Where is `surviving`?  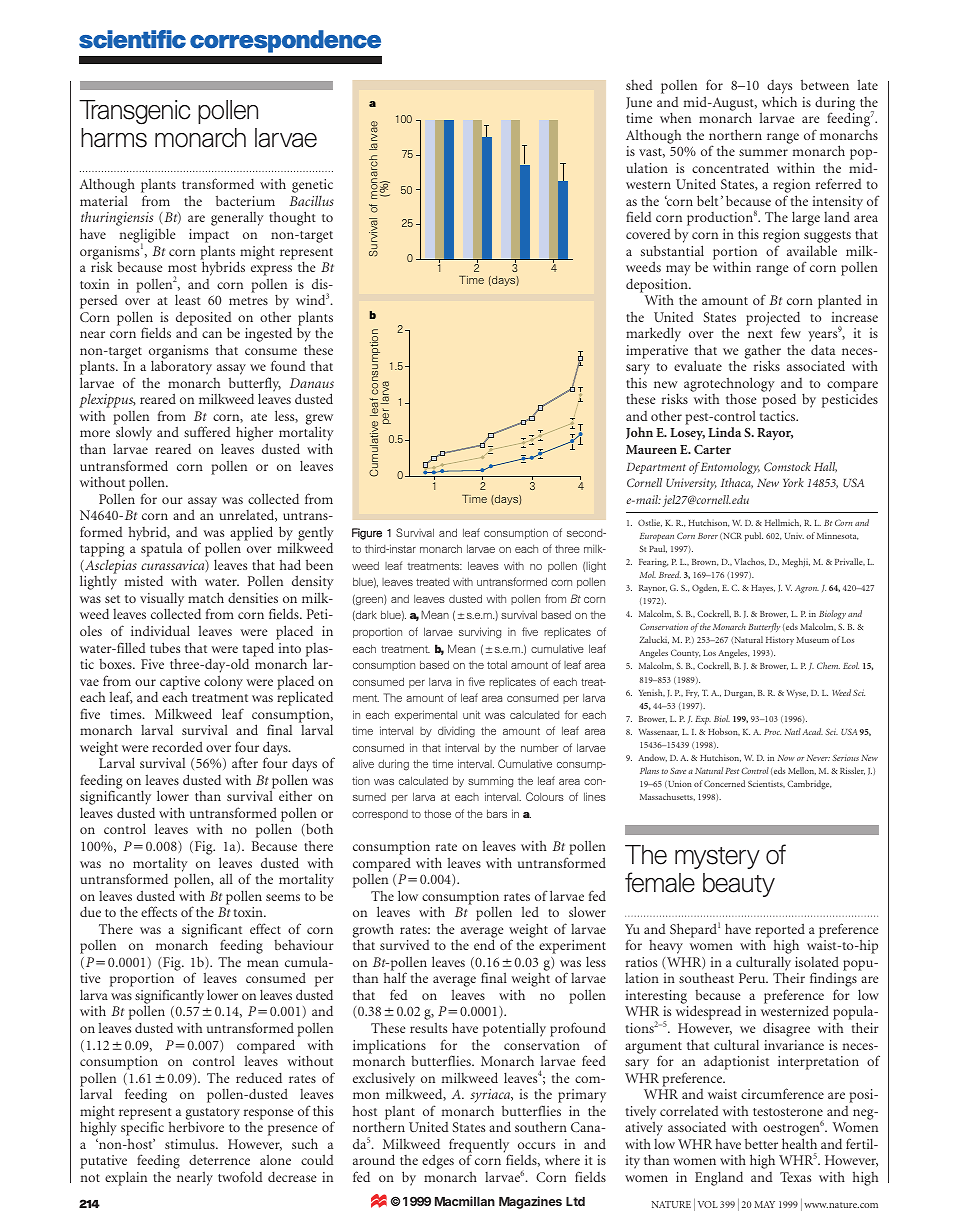
surviving is located at coordinates (480, 633).
